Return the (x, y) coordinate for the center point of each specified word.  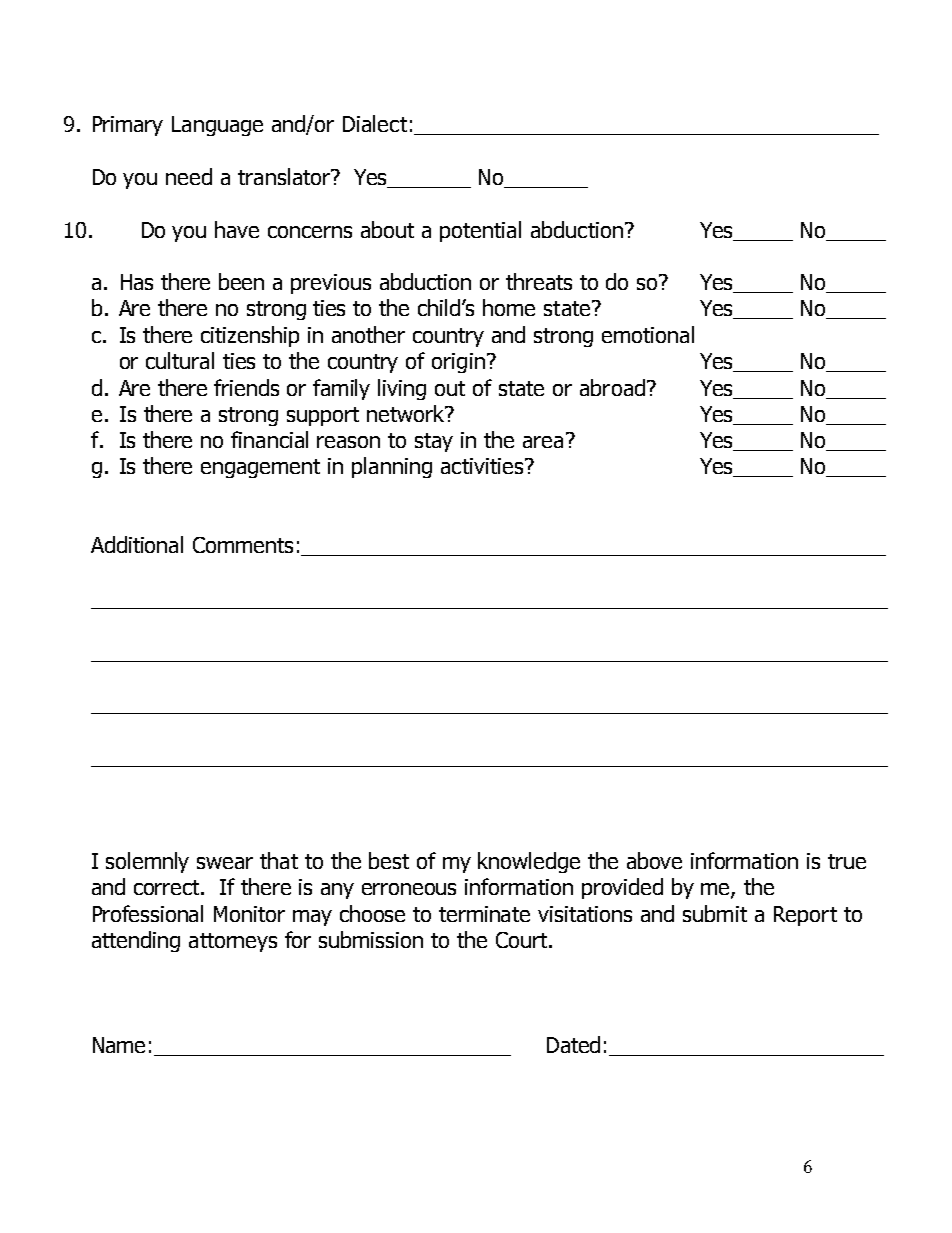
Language (217, 126)
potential (480, 231)
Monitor (249, 914)
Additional (137, 544)
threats (539, 281)
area (543, 442)
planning (392, 467)
